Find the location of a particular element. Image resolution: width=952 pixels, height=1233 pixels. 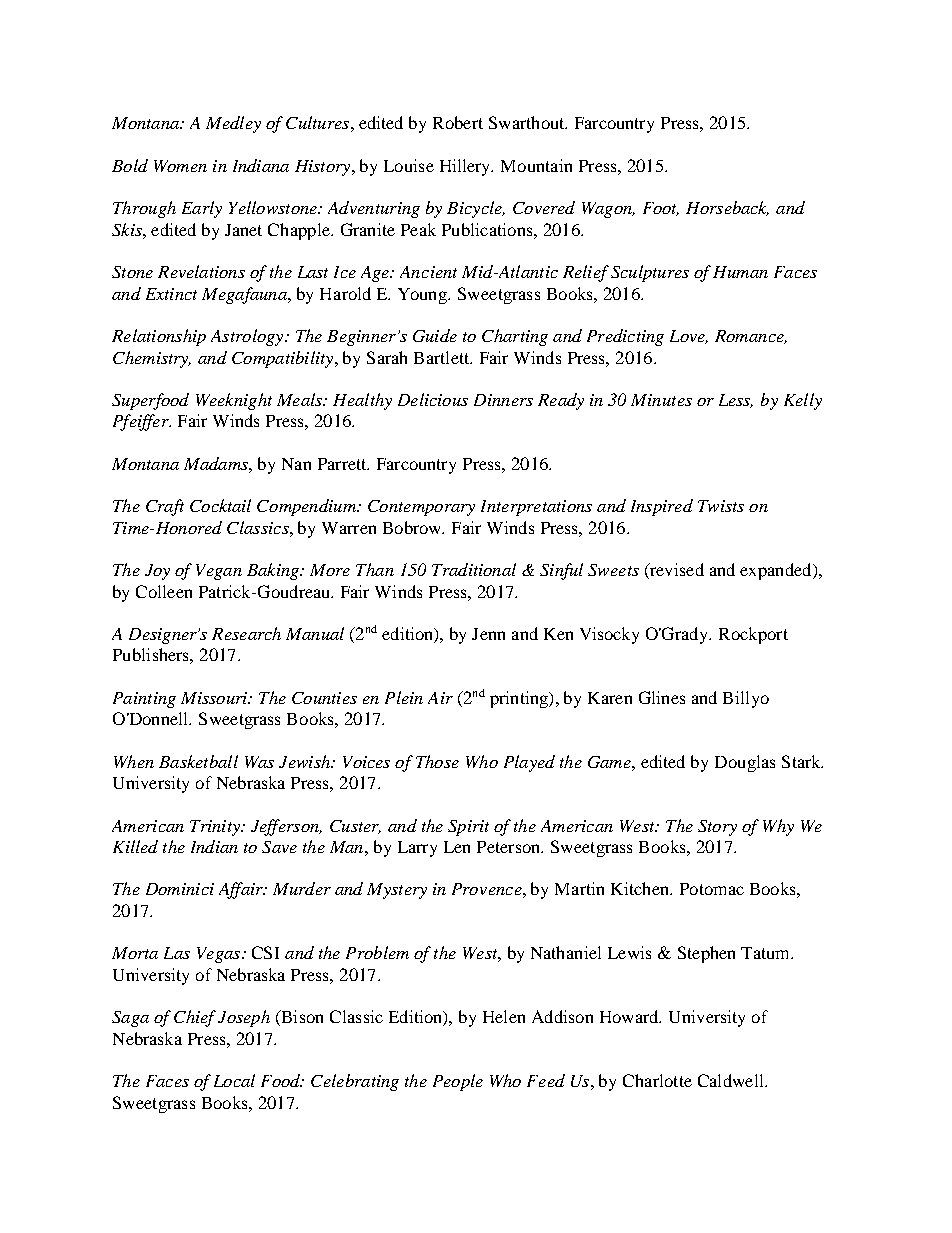

Local is located at coordinates (234, 1080).
